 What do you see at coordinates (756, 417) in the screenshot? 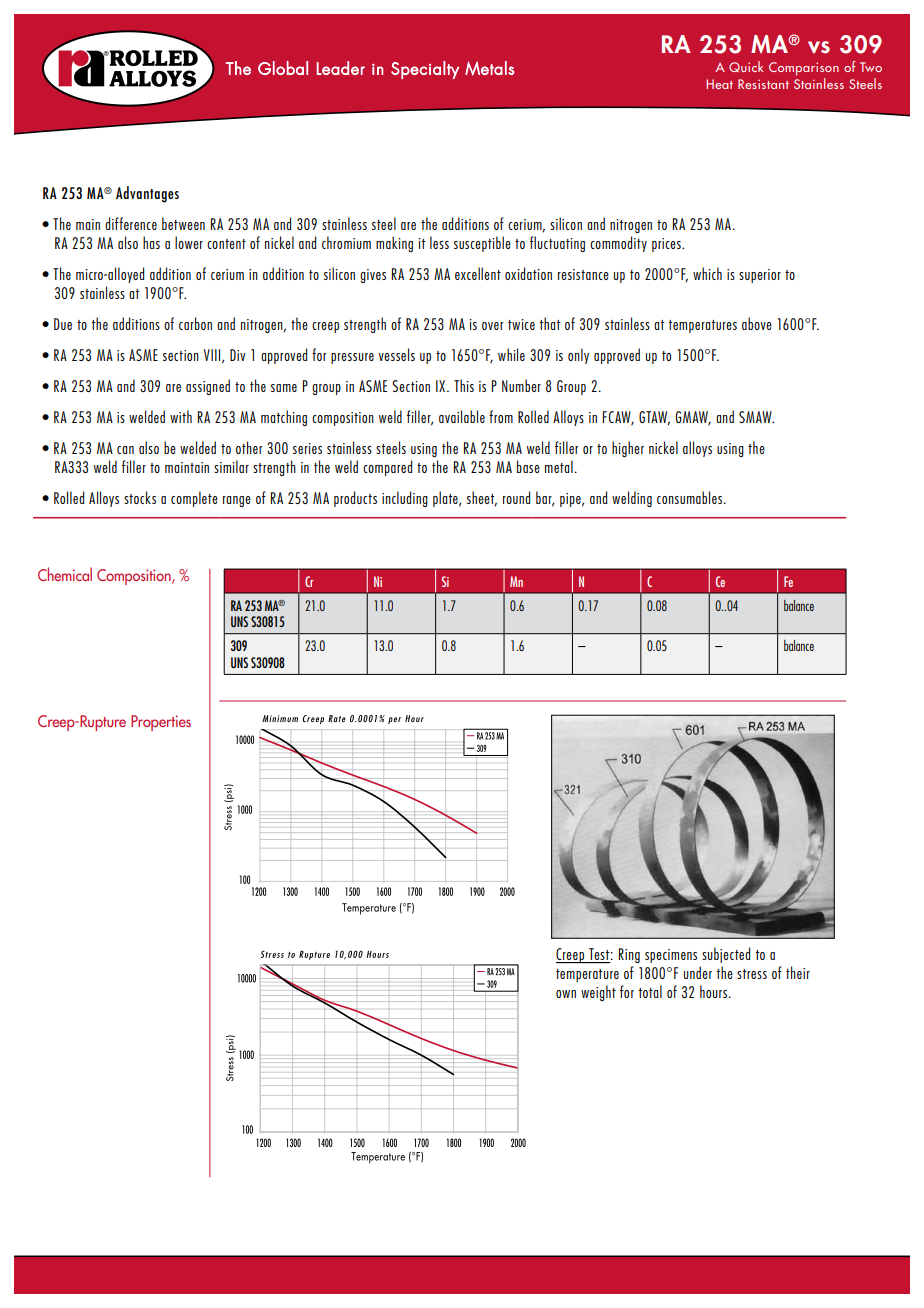
I see `SMAW` at bounding box center [756, 417].
